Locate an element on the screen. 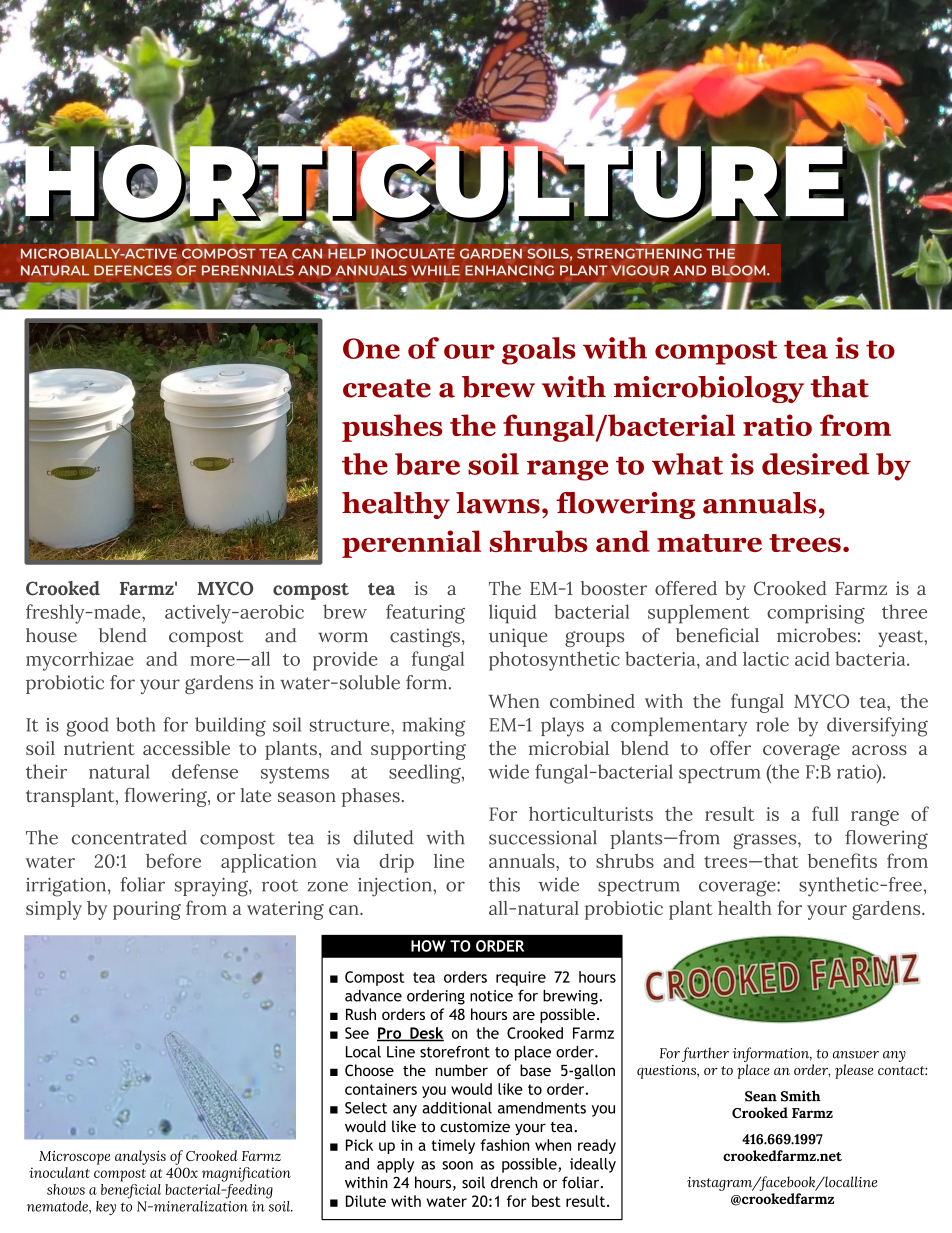 The height and width of the screenshot is (1233, 952). comprising is located at coordinates (816, 614).
